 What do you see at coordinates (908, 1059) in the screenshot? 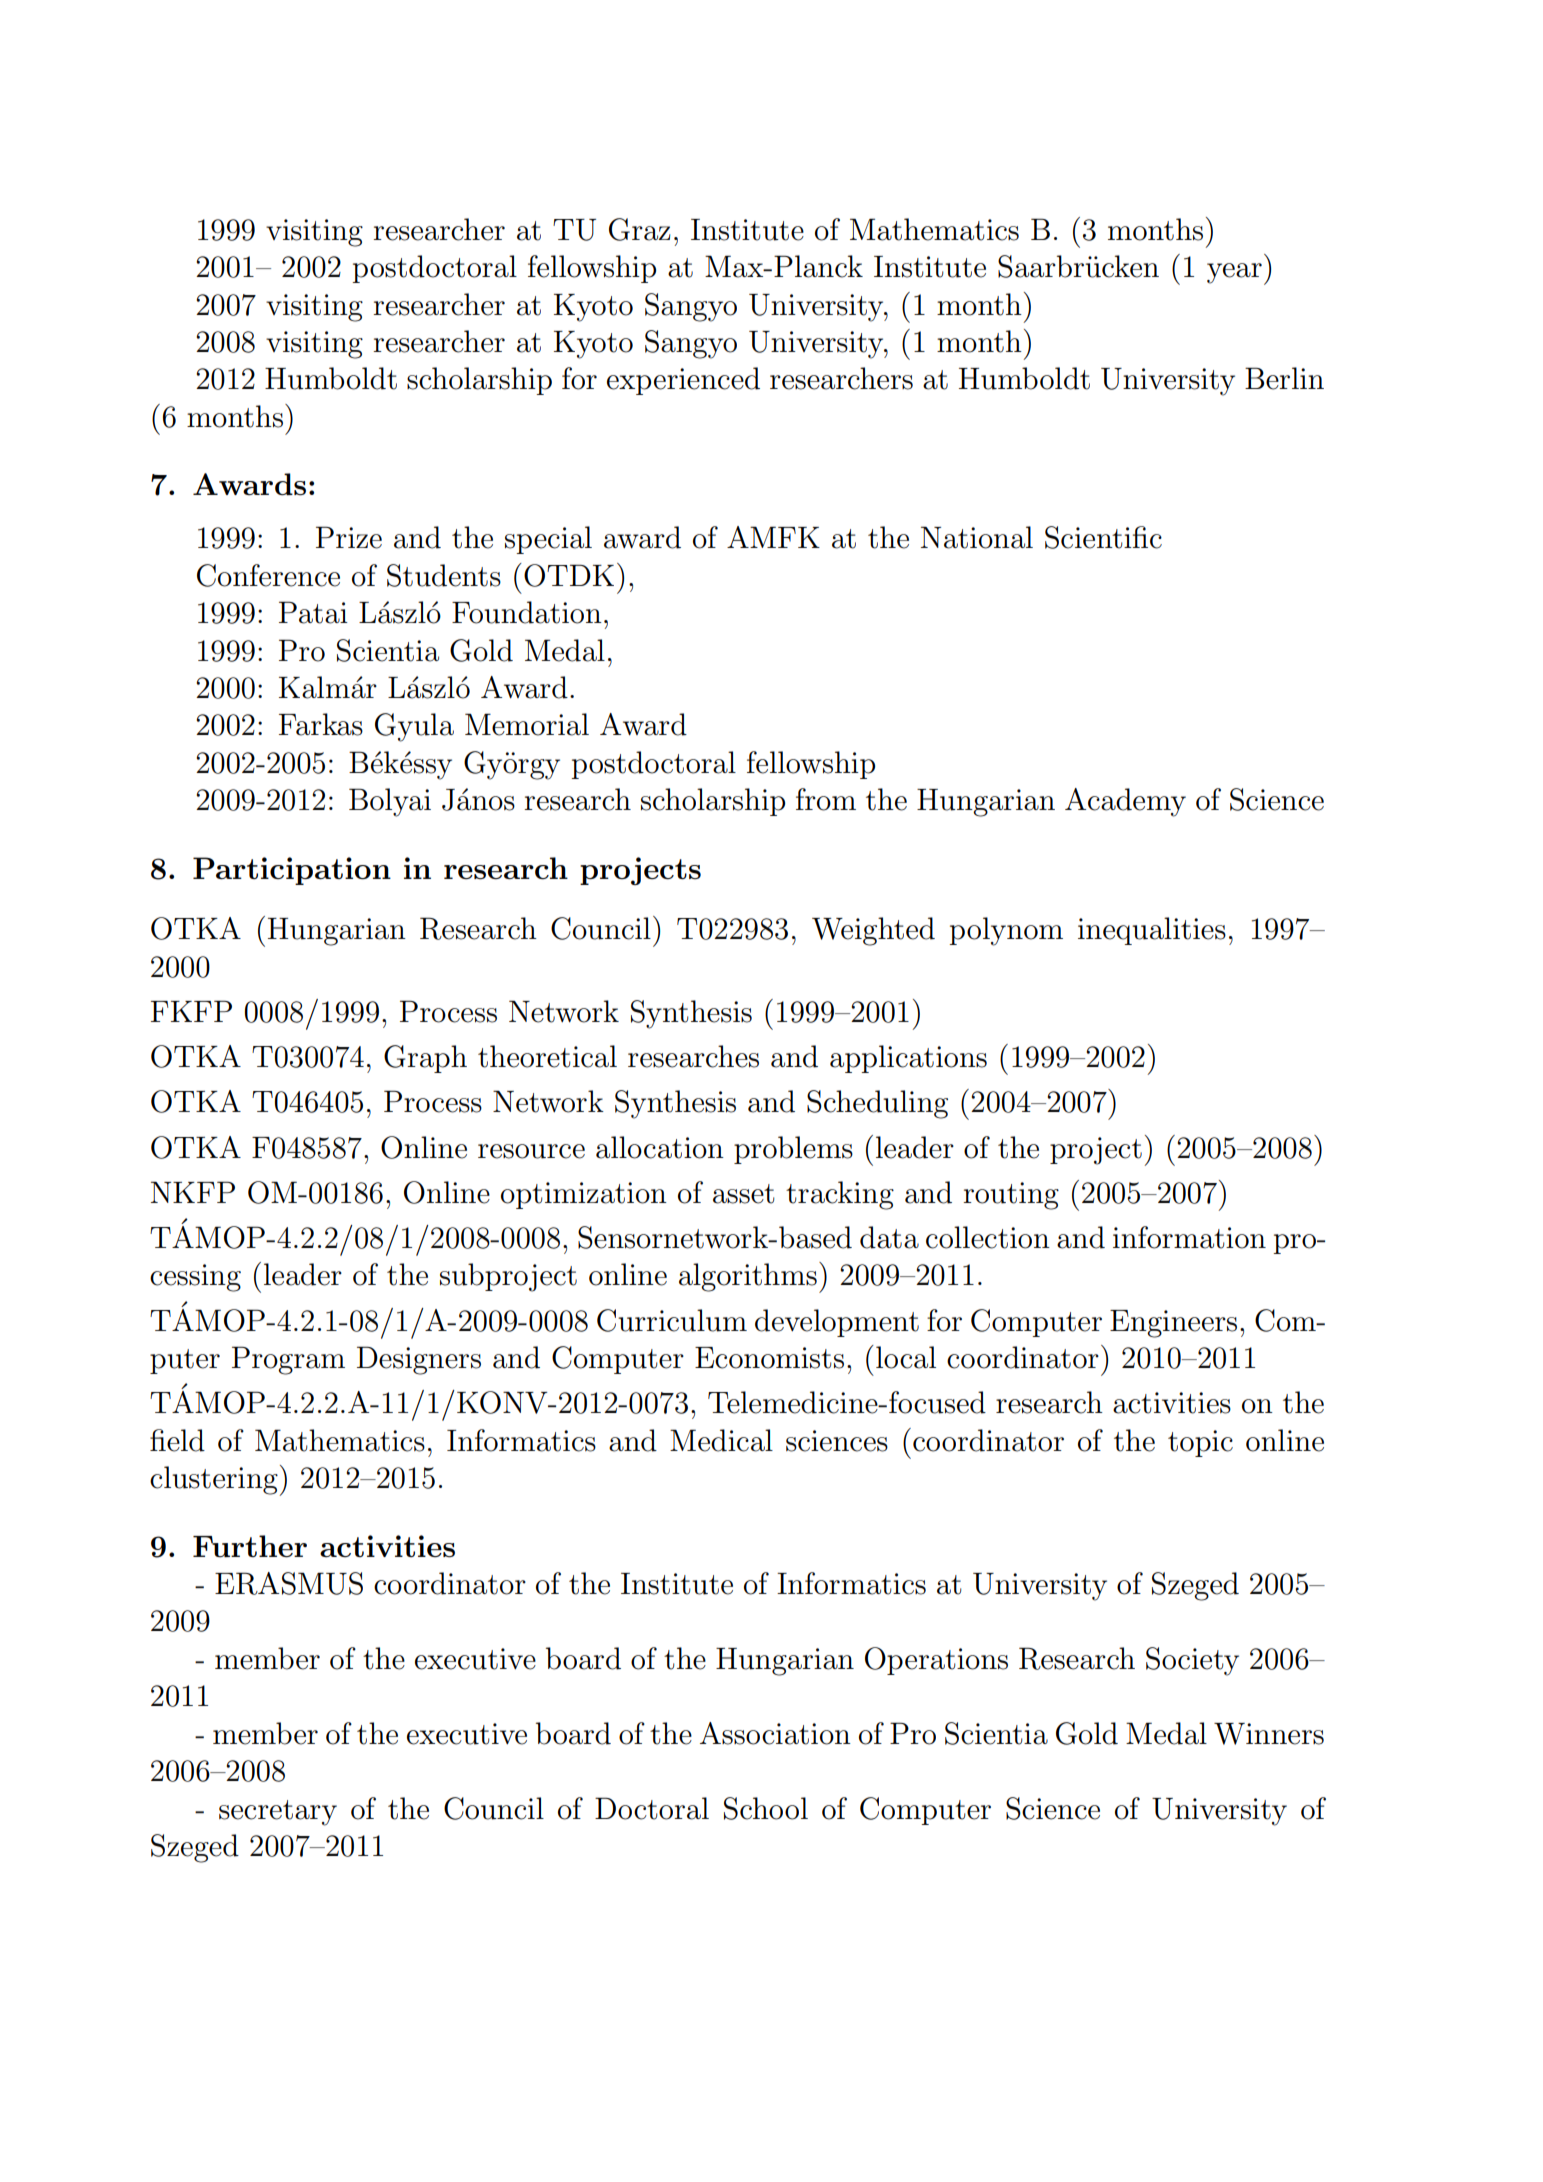
I see `applications` at bounding box center [908, 1059].
